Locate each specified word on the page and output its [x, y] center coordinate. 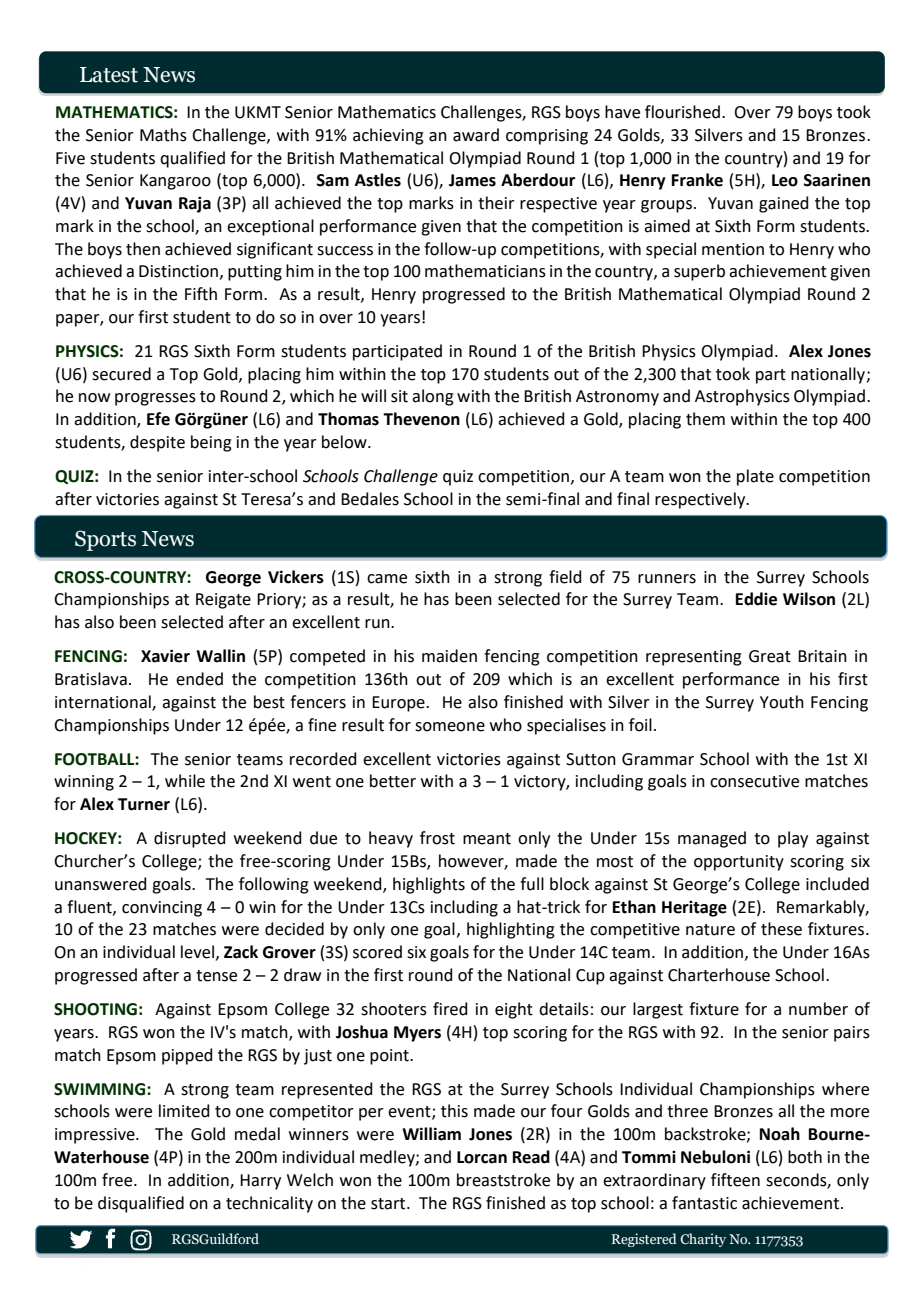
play [793, 839]
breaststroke [503, 1180]
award [476, 135]
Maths [163, 135]
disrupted [190, 839]
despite [157, 443]
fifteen [735, 1180]
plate [755, 477]
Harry [260, 1182]
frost [437, 838]
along [433, 397]
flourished [682, 112]
